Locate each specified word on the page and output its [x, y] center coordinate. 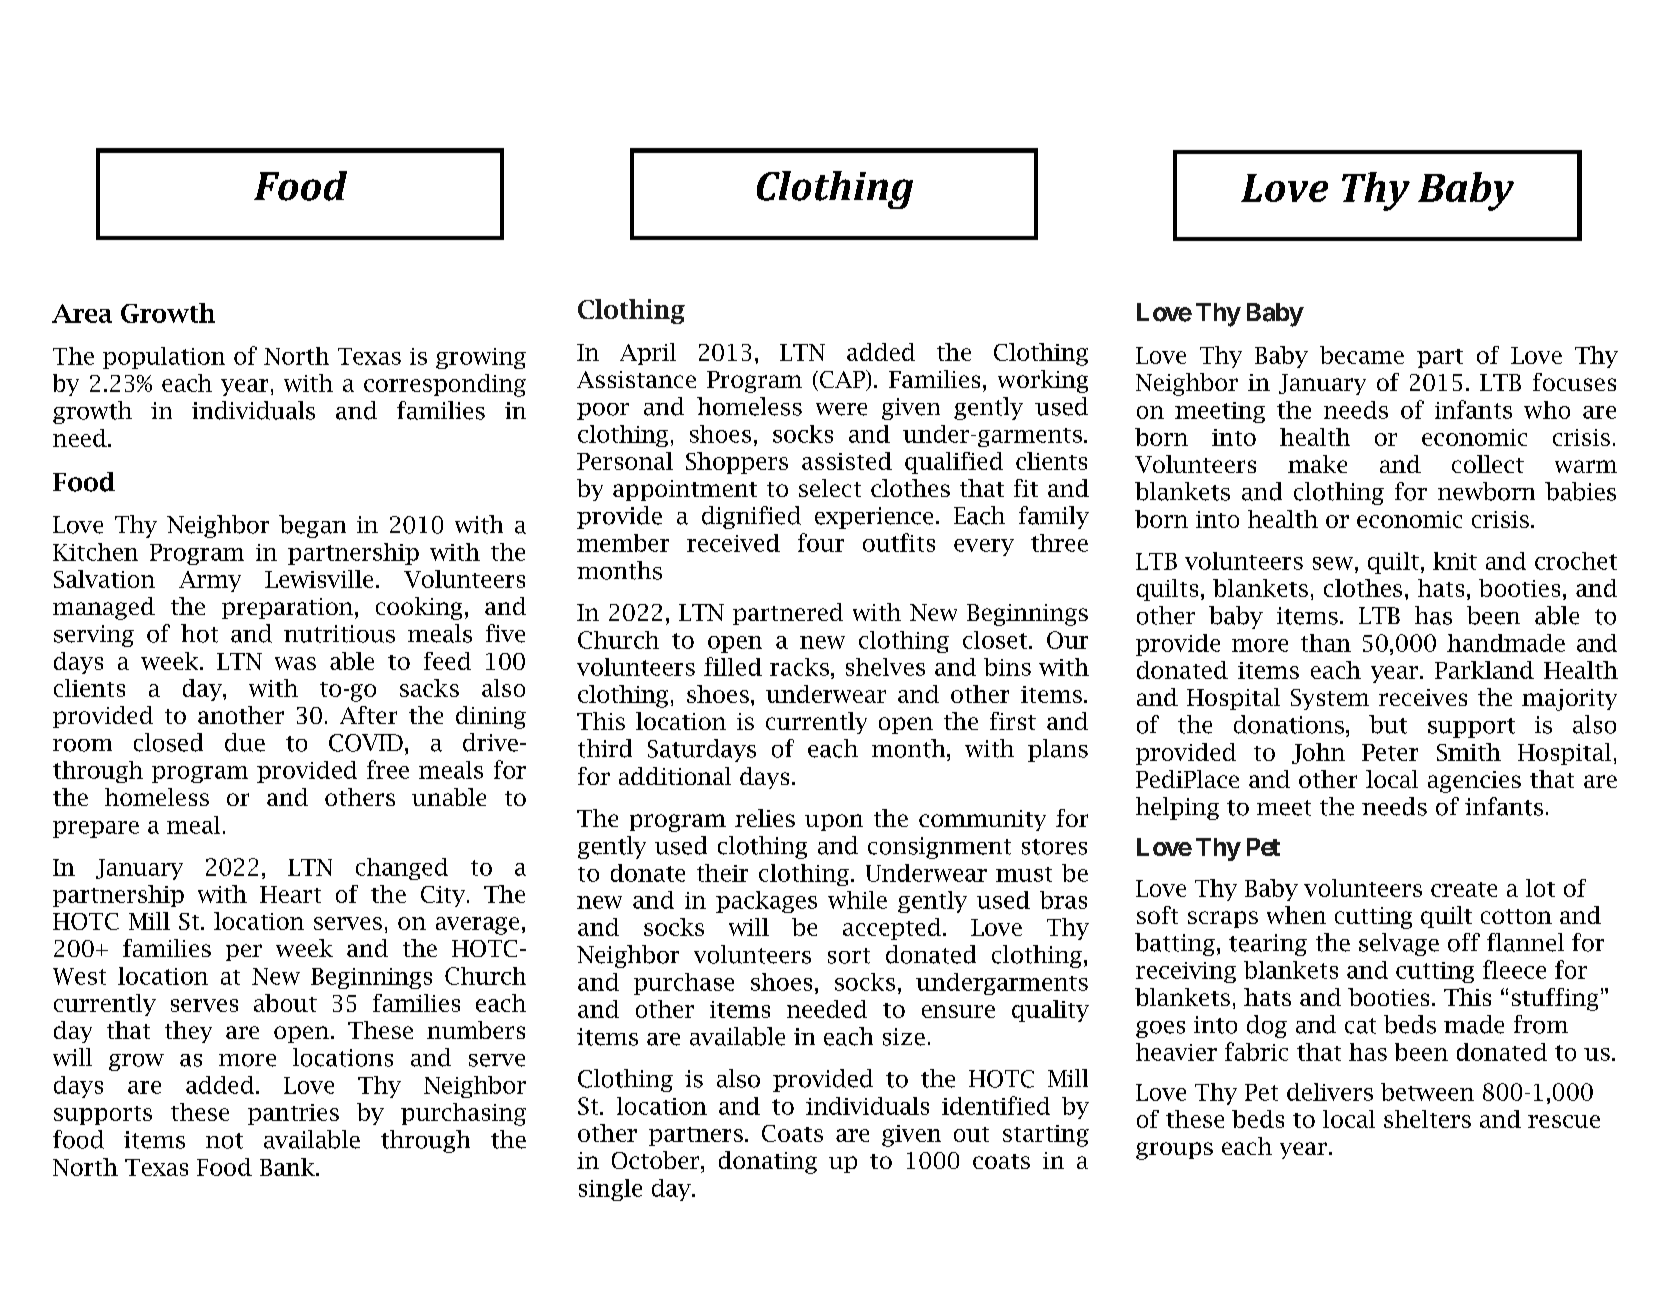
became [1362, 355]
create [1464, 889]
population [164, 358]
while [857, 900]
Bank [288, 1167]
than [1326, 643]
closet [995, 640]
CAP [843, 380]
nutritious [339, 634]
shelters [1427, 1119]
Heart [290, 894]
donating [768, 1162]
